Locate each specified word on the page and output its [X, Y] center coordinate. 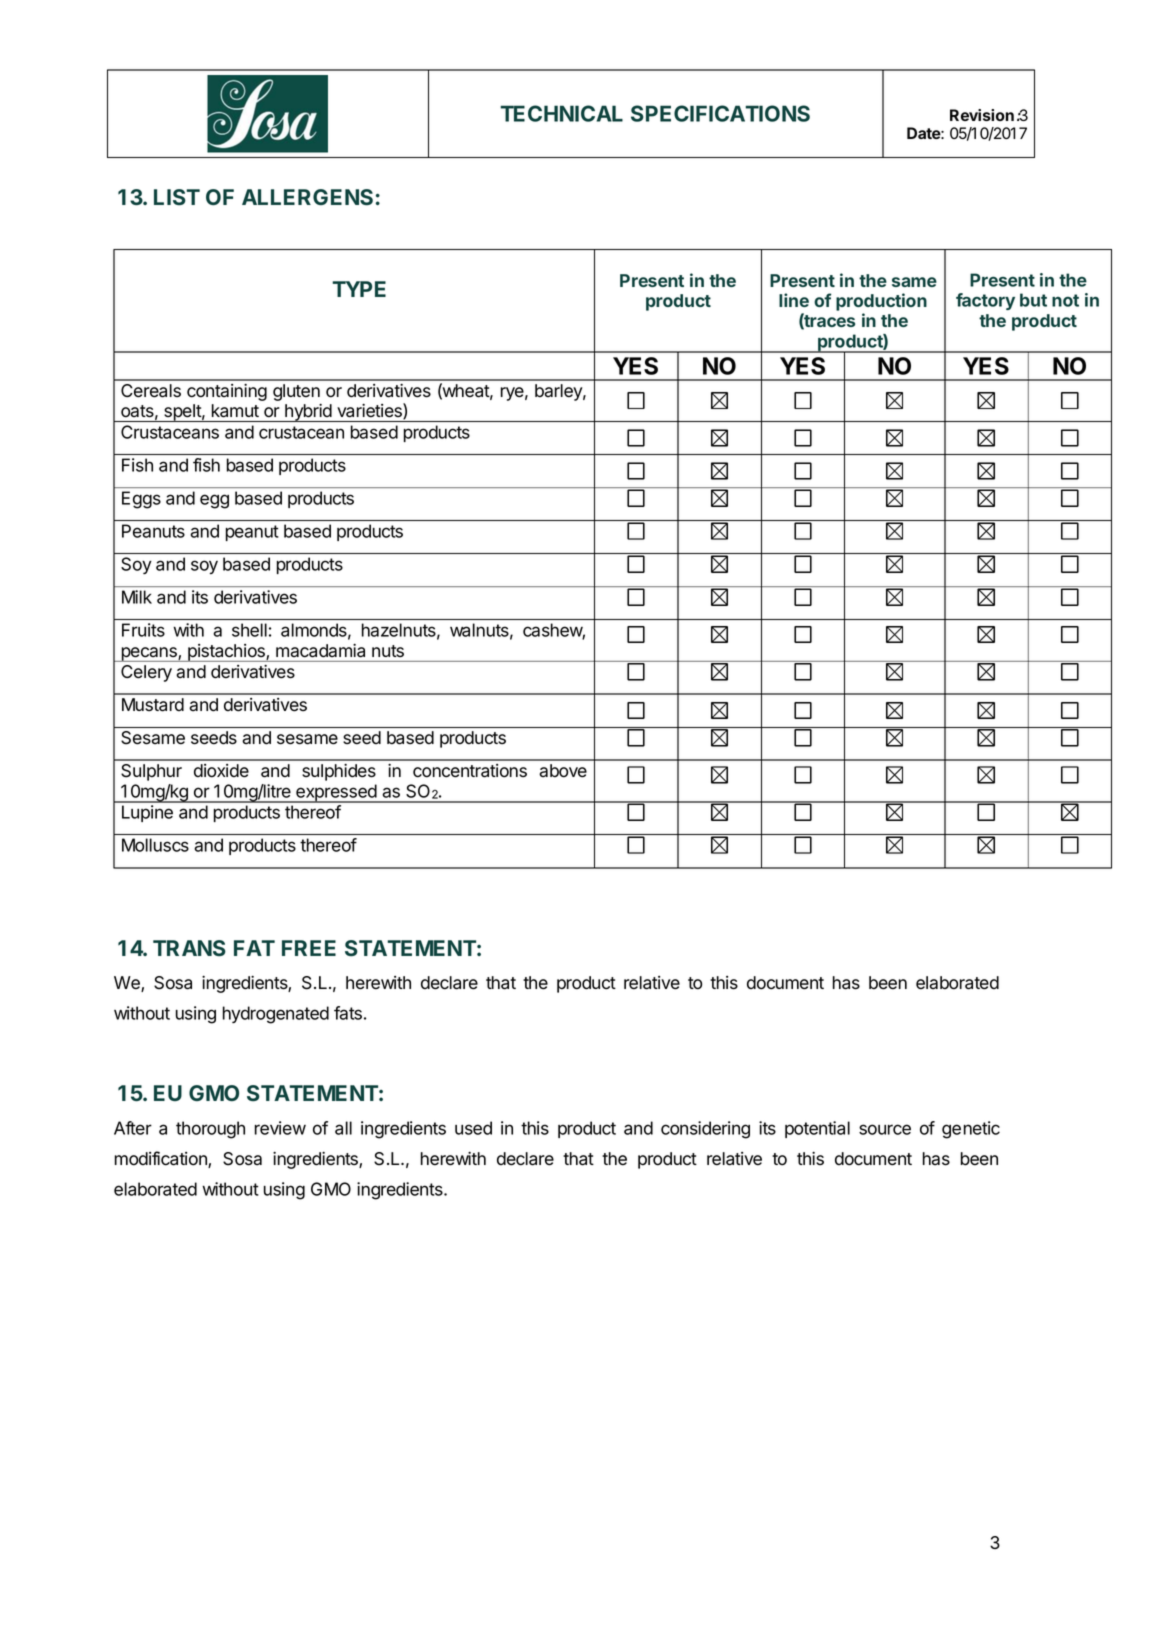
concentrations [470, 771]
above [563, 771]
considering [705, 1130]
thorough [210, 1130]
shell [249, 630]
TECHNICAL [561, 113]
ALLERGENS [307, 197]
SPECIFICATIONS [720, 113]
